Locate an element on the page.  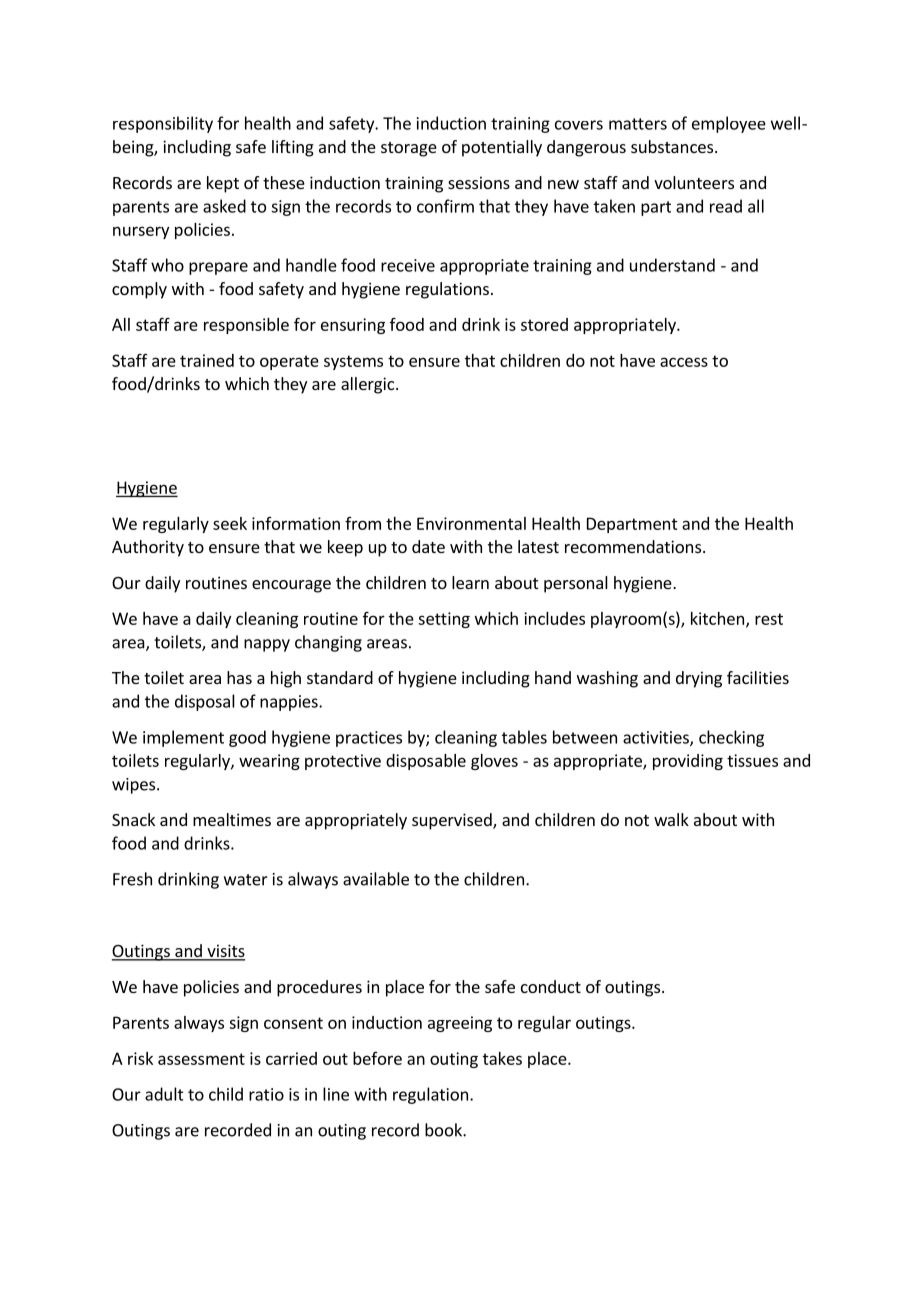
recommendations is located at coordinates (633, 546).
